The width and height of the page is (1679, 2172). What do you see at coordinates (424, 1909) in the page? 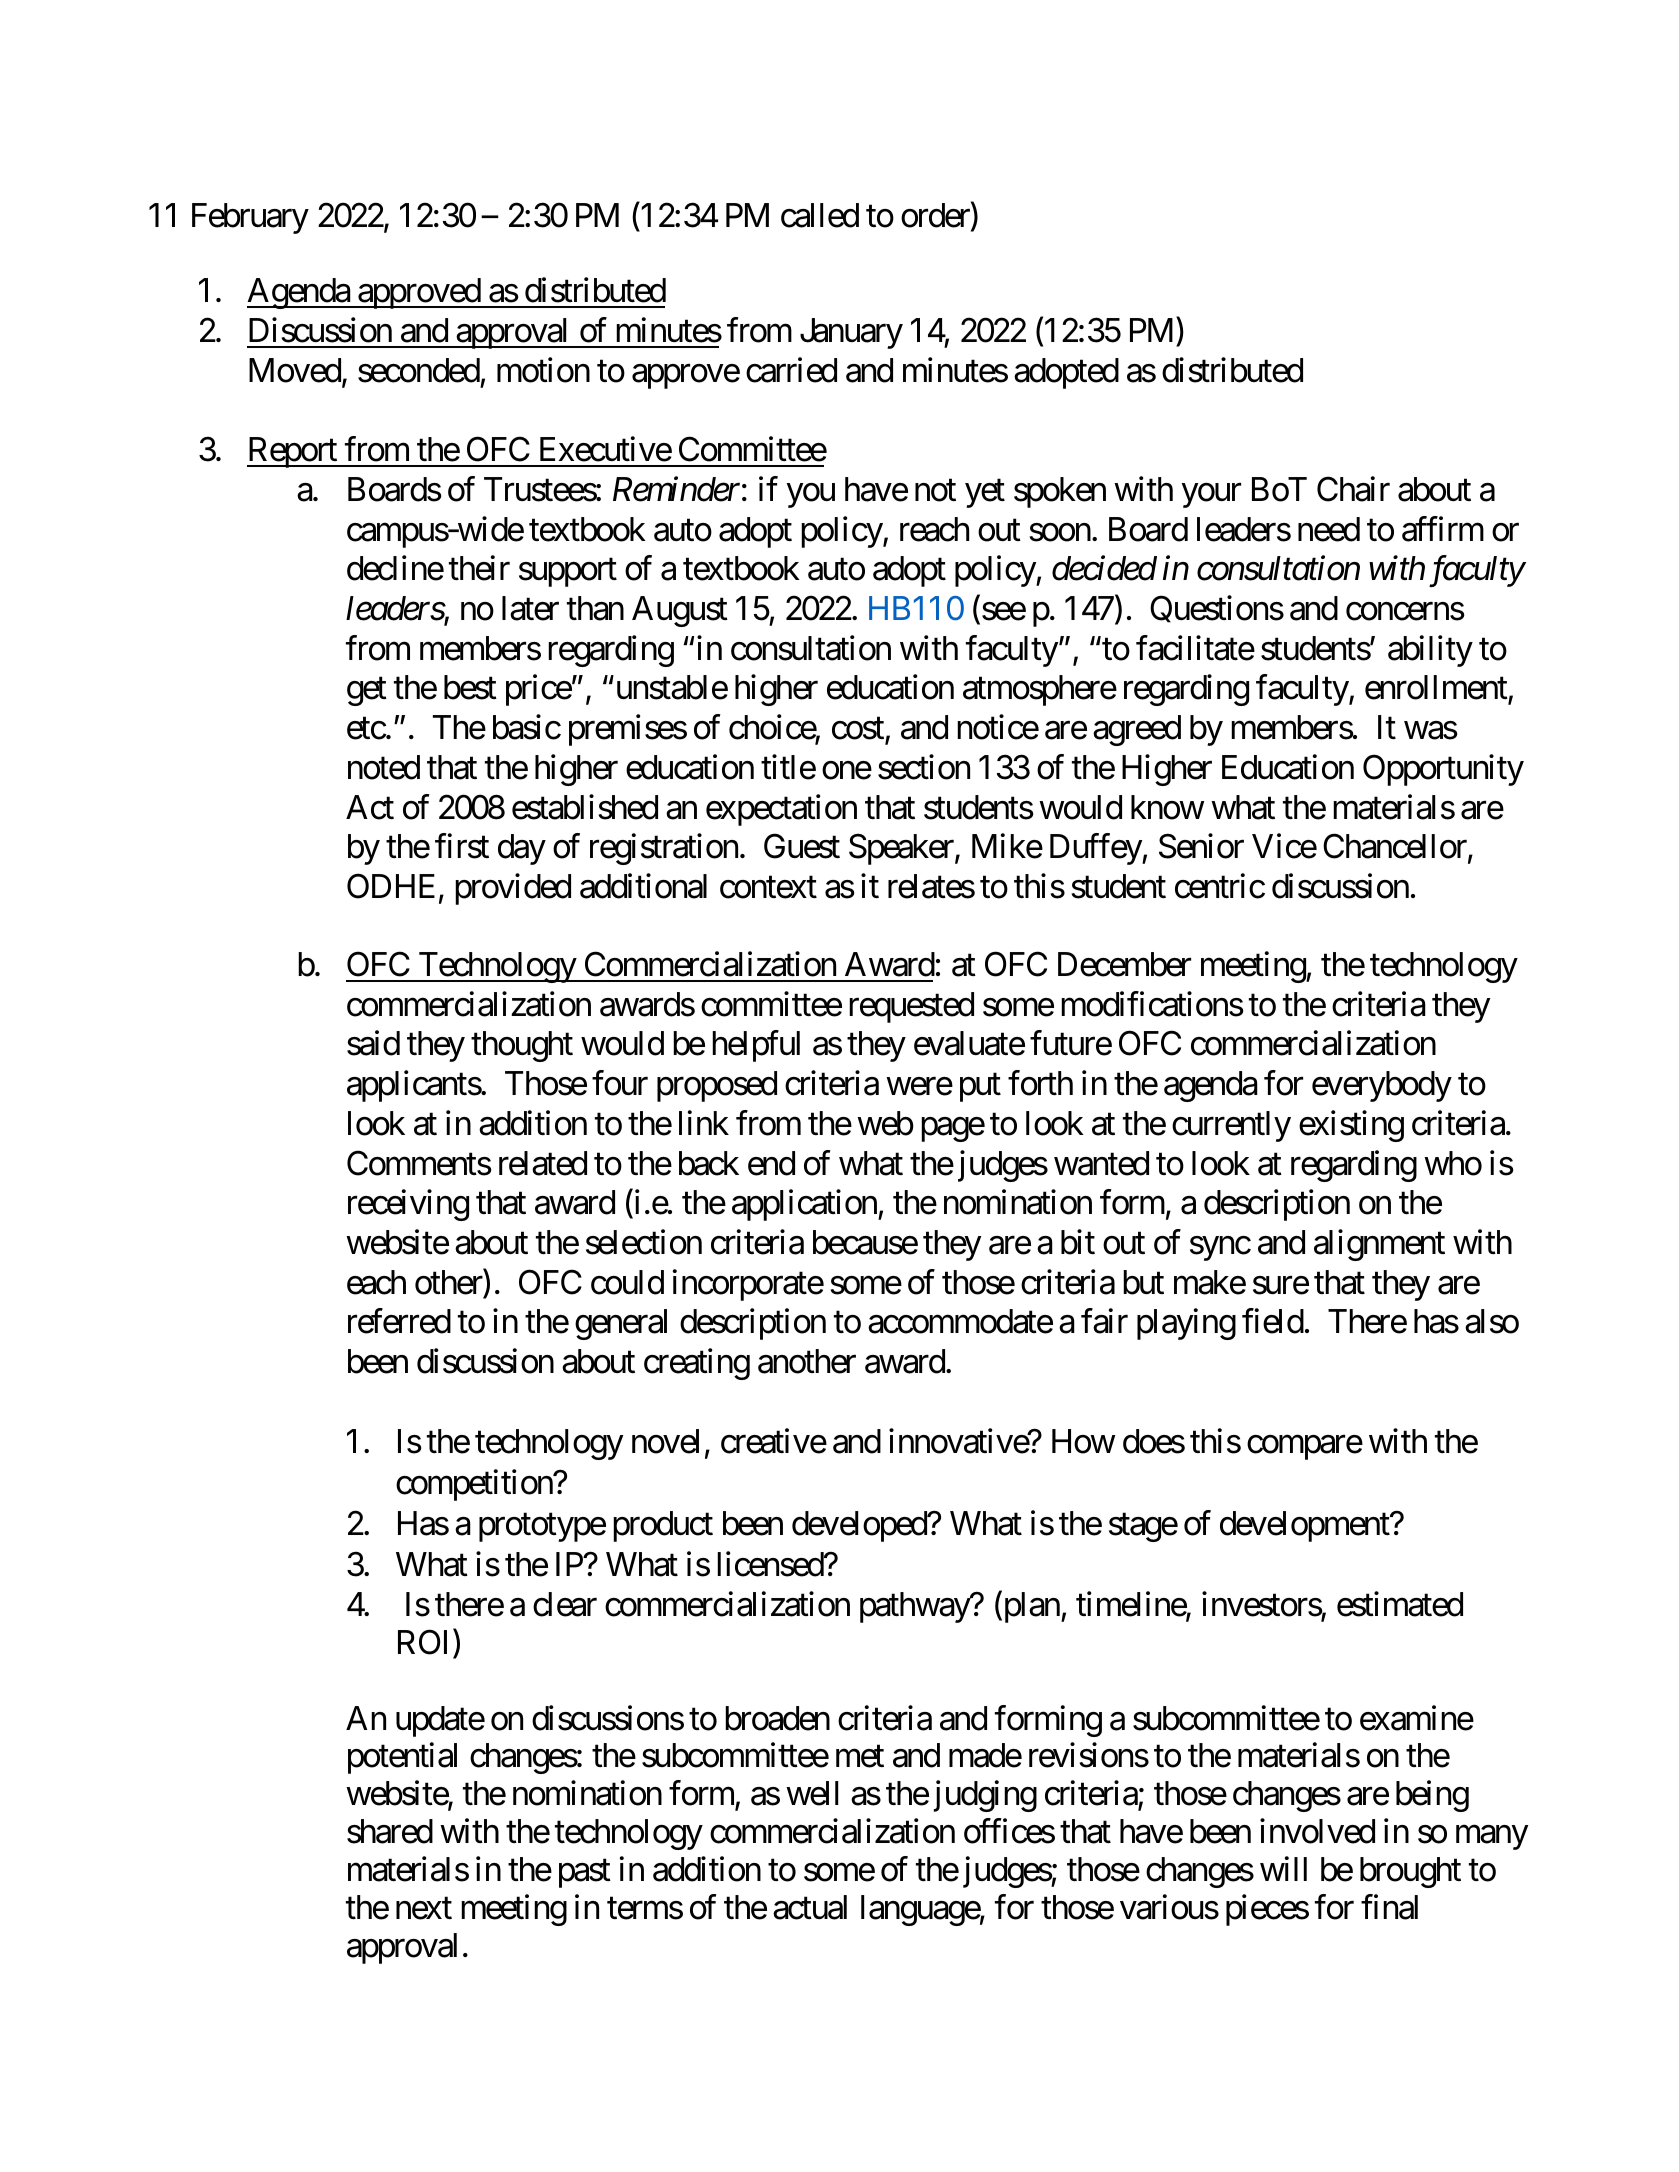
I see `next` at bounding box center [424, 1909].
